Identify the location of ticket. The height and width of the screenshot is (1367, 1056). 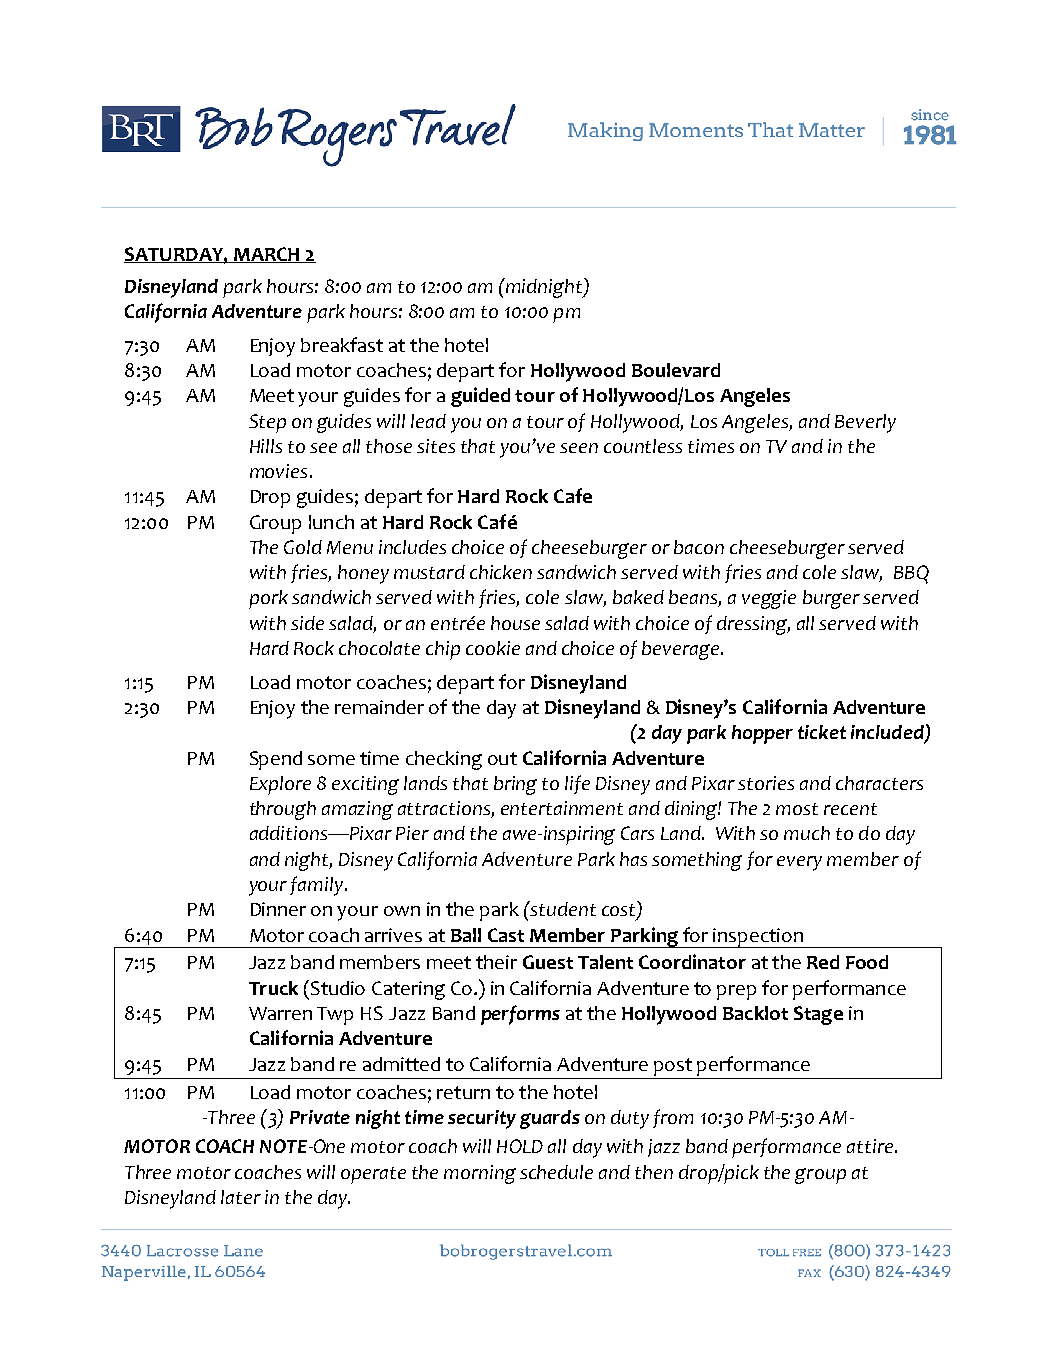
(822, 732).
